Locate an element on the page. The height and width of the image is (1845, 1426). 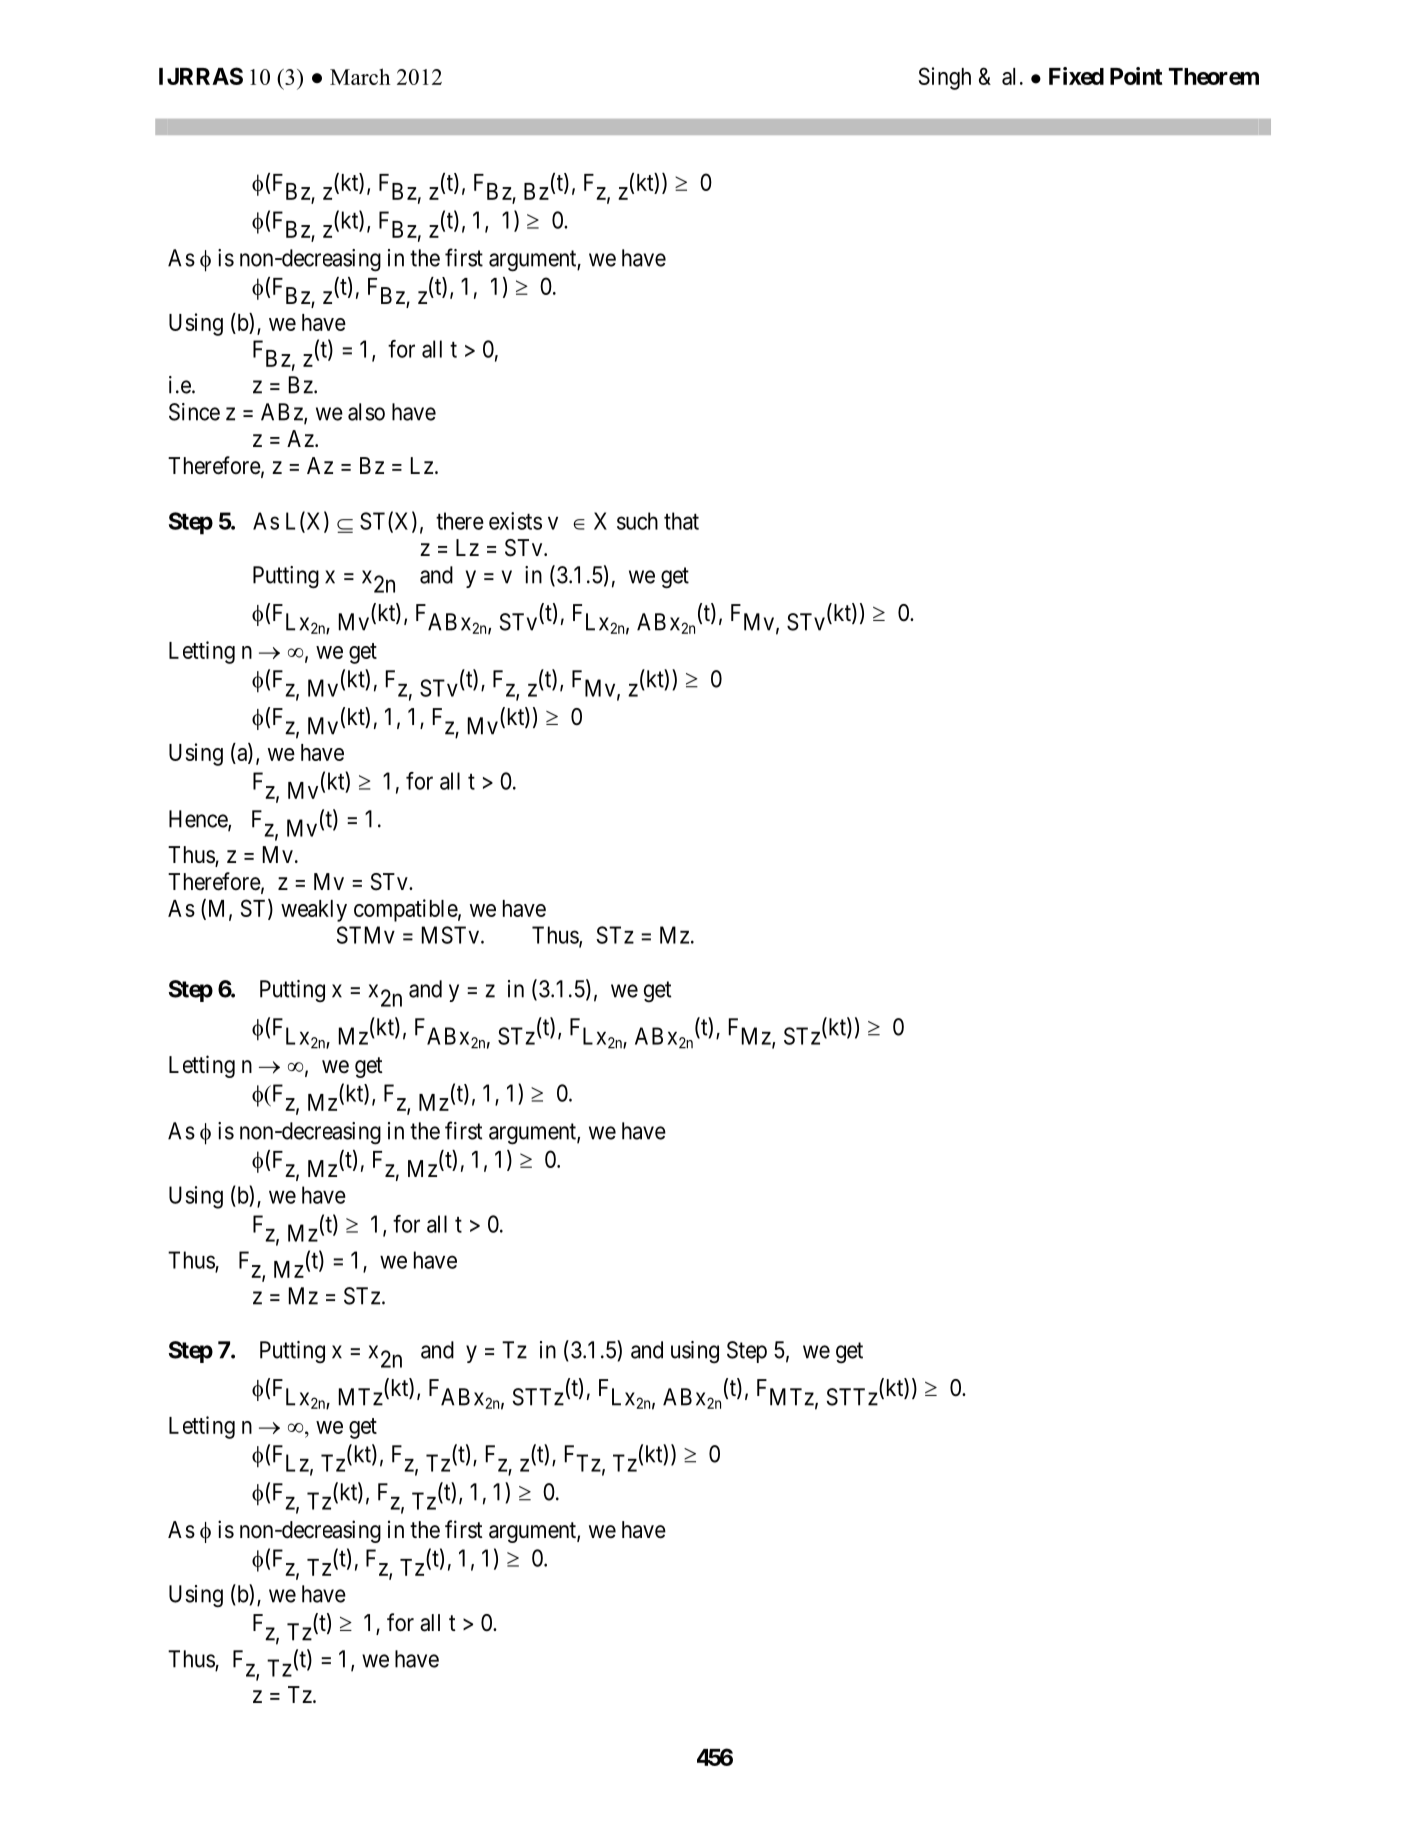
Hence is located at coordinates (199, 820).
